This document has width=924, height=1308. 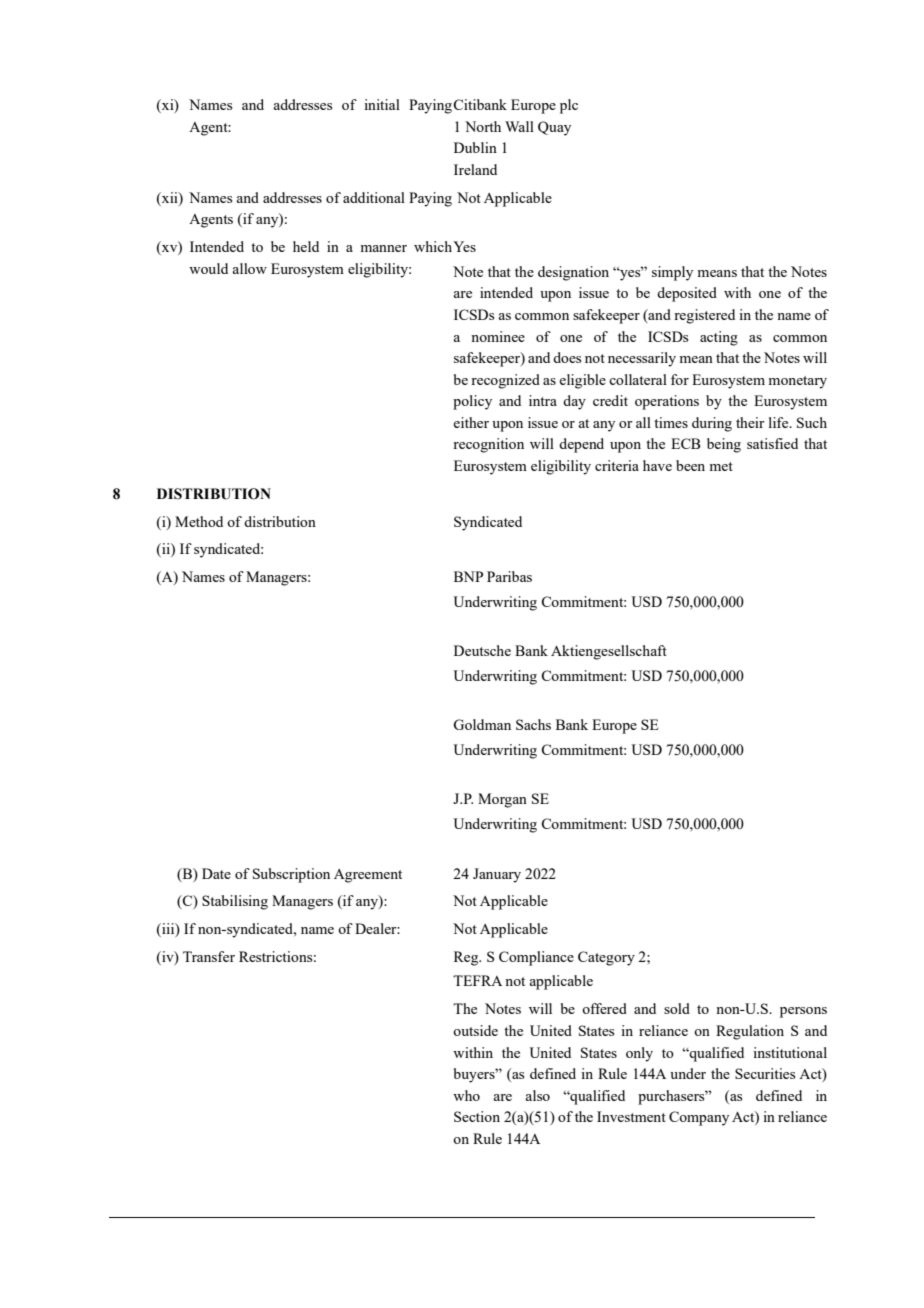 What do you see at coordinates (537, 1095) in the document?
I see `also` at bounding box center [537, 1095].
